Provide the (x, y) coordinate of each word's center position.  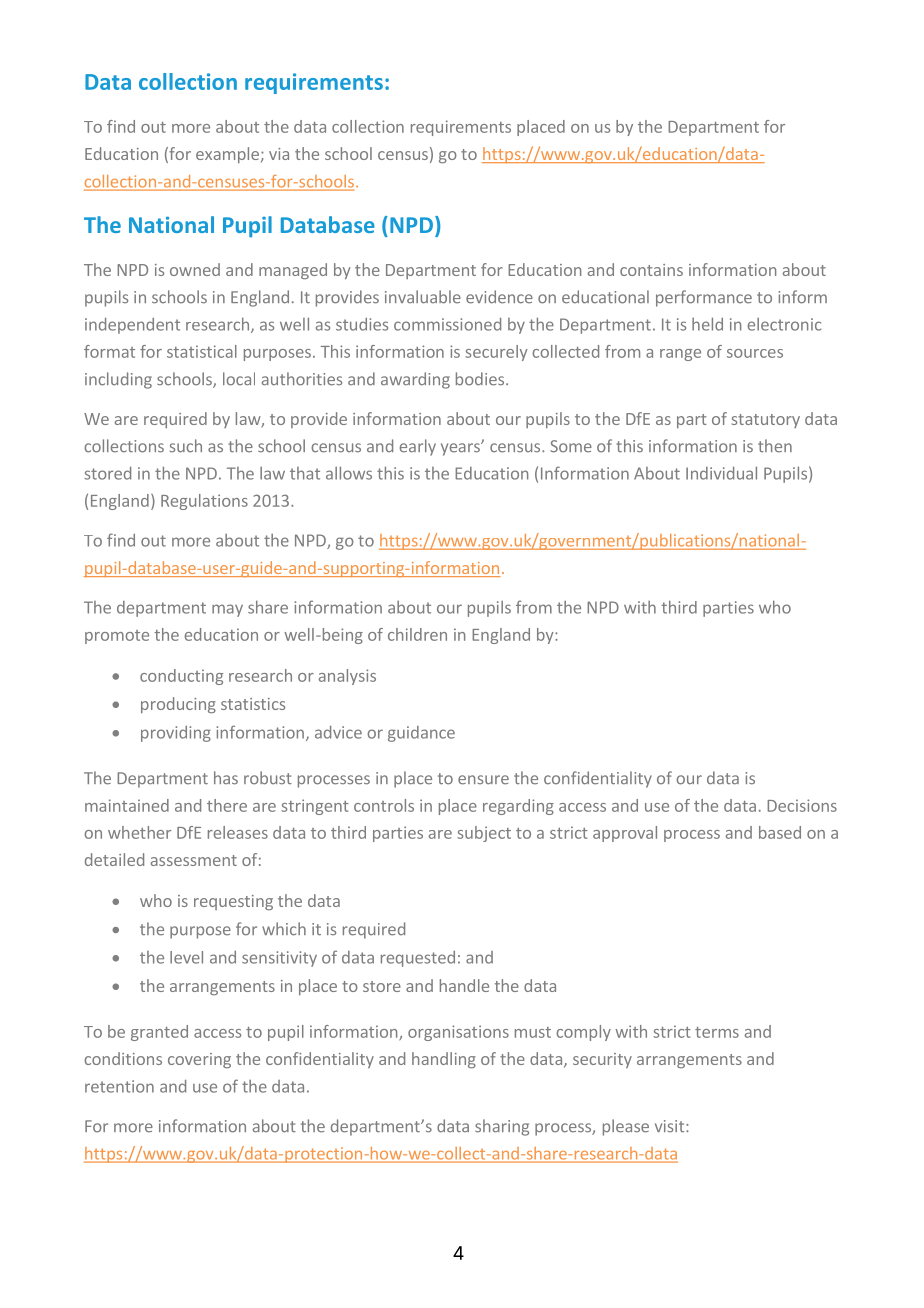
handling (444, 1060)
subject (484, 834)
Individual (721, 473)
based (780, 832)
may (227, 610)
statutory (766, 421)
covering (199, 1060)
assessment (194, 860)
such (186, 446)
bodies (480, 379)
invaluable (423, 297)
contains (651, 270)
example (227, 155)
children (417, 634)
